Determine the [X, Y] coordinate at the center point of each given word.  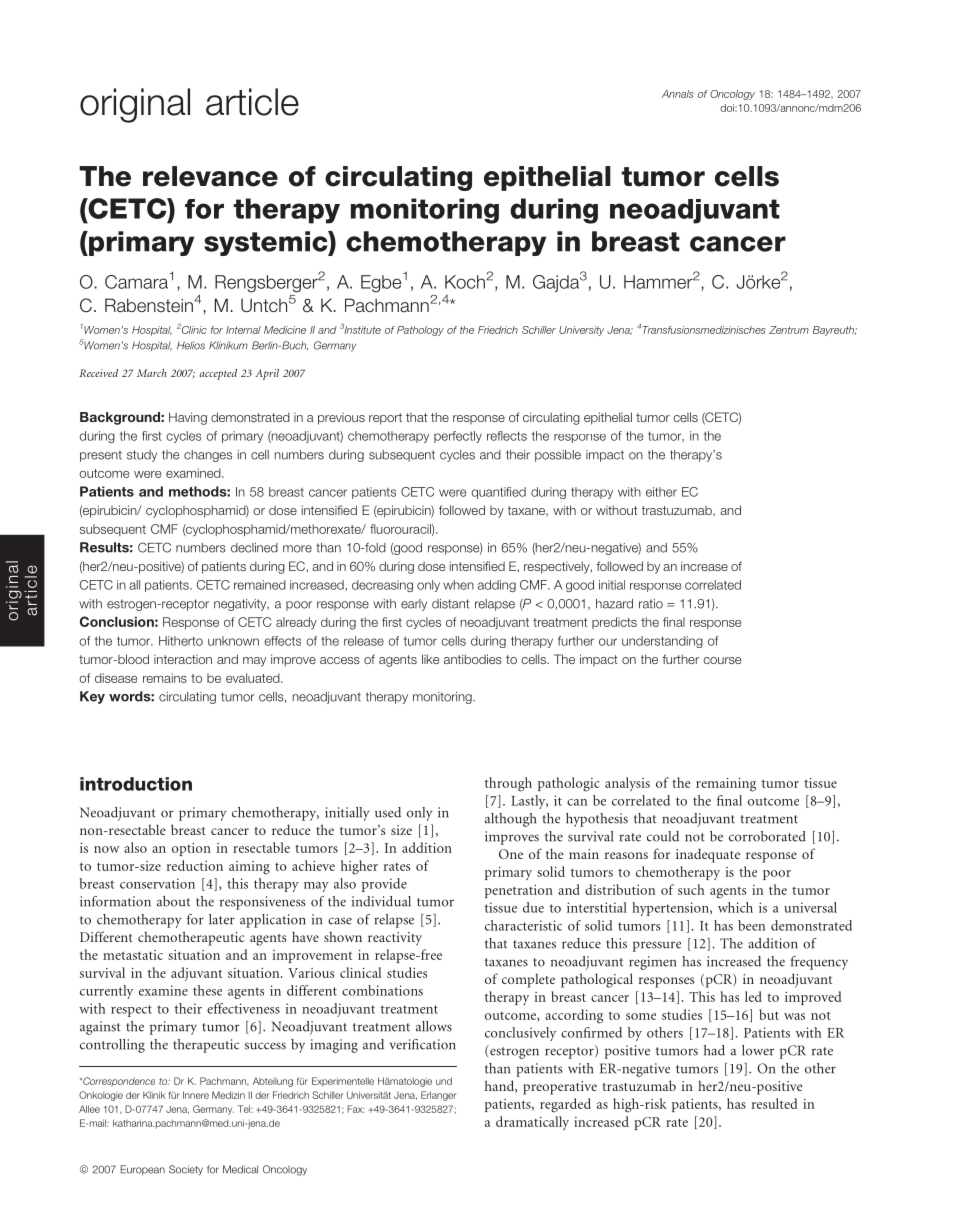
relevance [210, 176]
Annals [678, 94]
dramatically [532, 1123]
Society [186, 1170]
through [508, 784]
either [661, 492]
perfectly [458, 437]
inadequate [708, 855]
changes [208, 456]
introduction [136, 784]
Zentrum [789, 330]
